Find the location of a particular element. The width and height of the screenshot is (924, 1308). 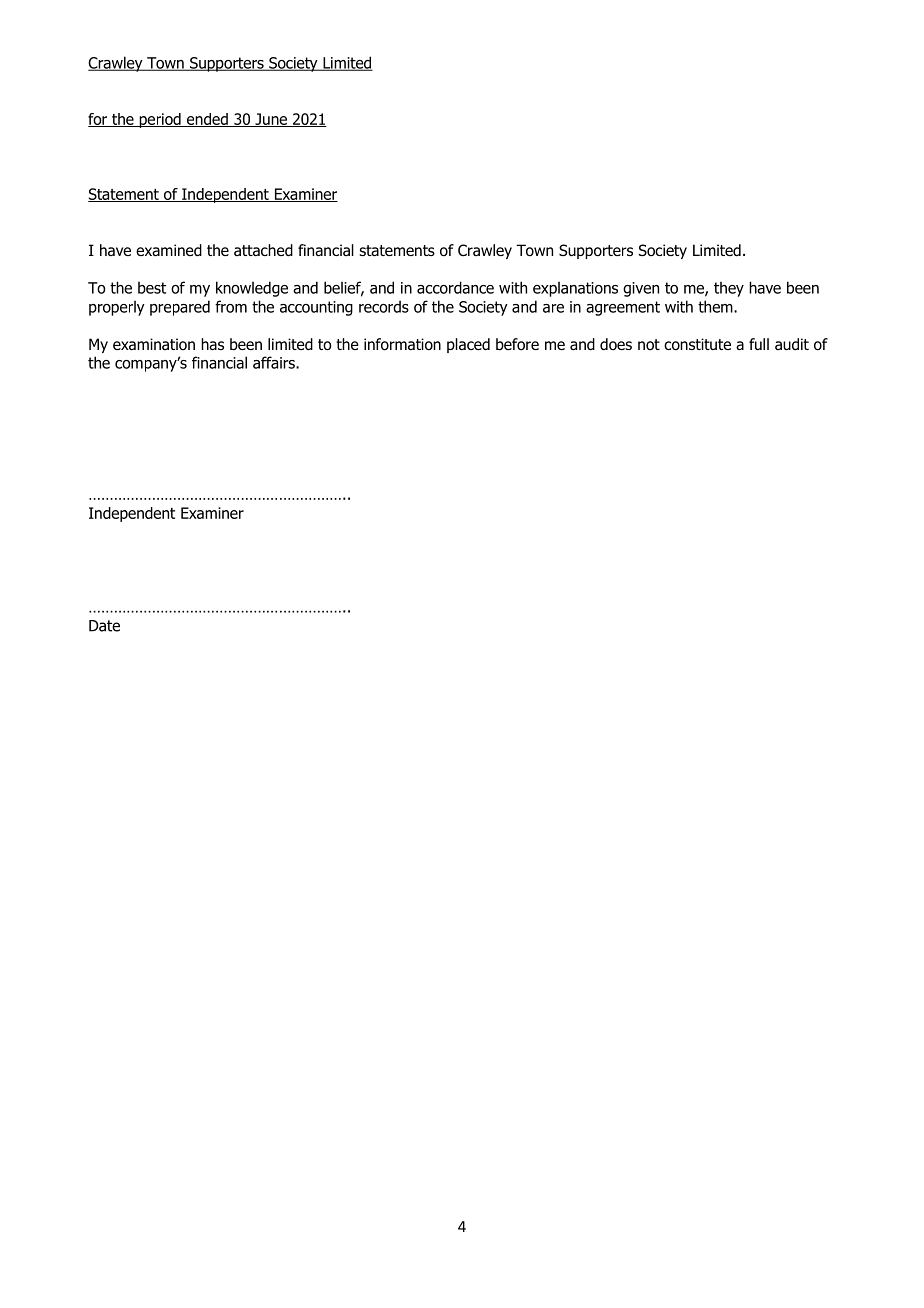

affairs is located at coordinates (275, 362).
